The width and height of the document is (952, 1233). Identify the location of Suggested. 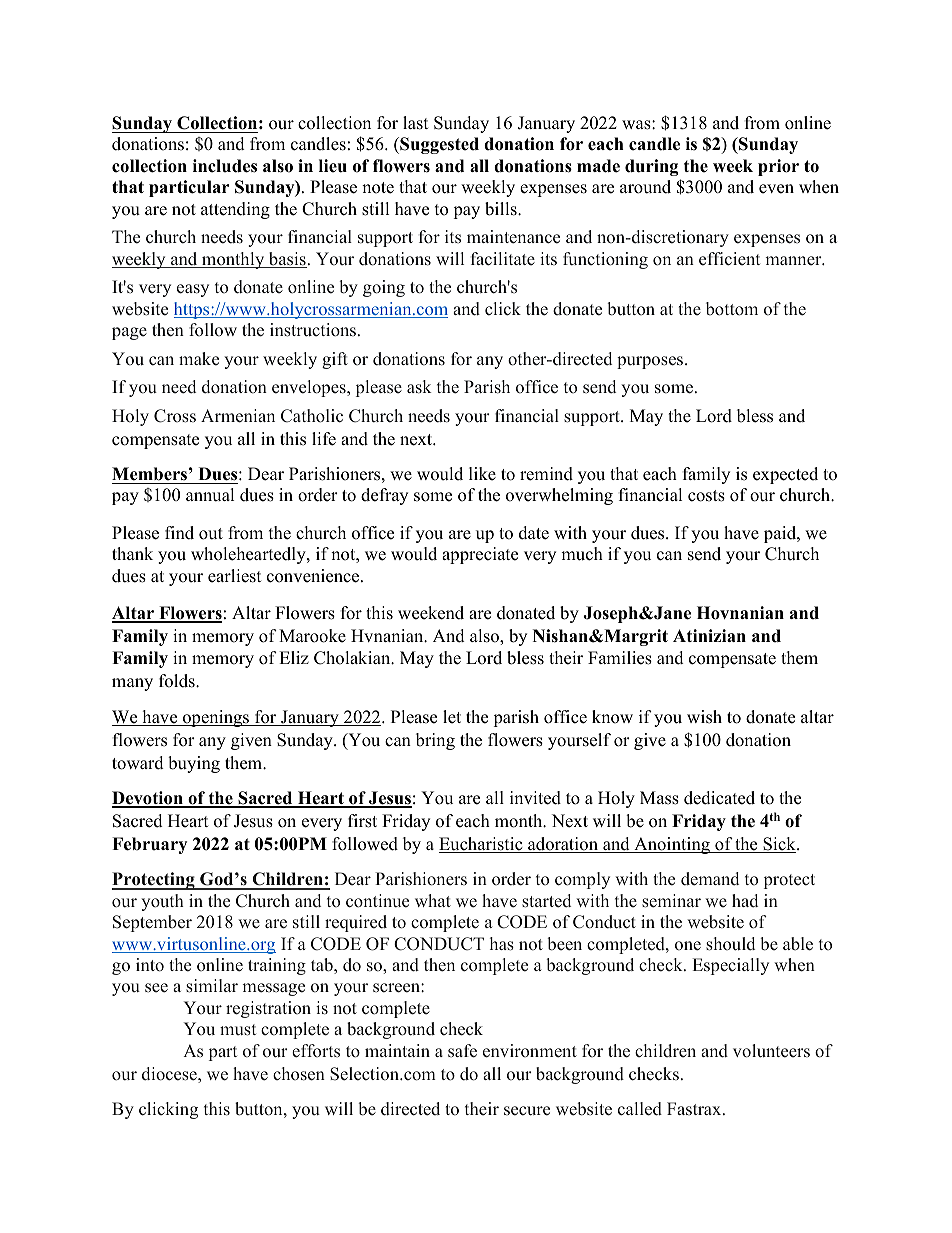
(438, 145).
